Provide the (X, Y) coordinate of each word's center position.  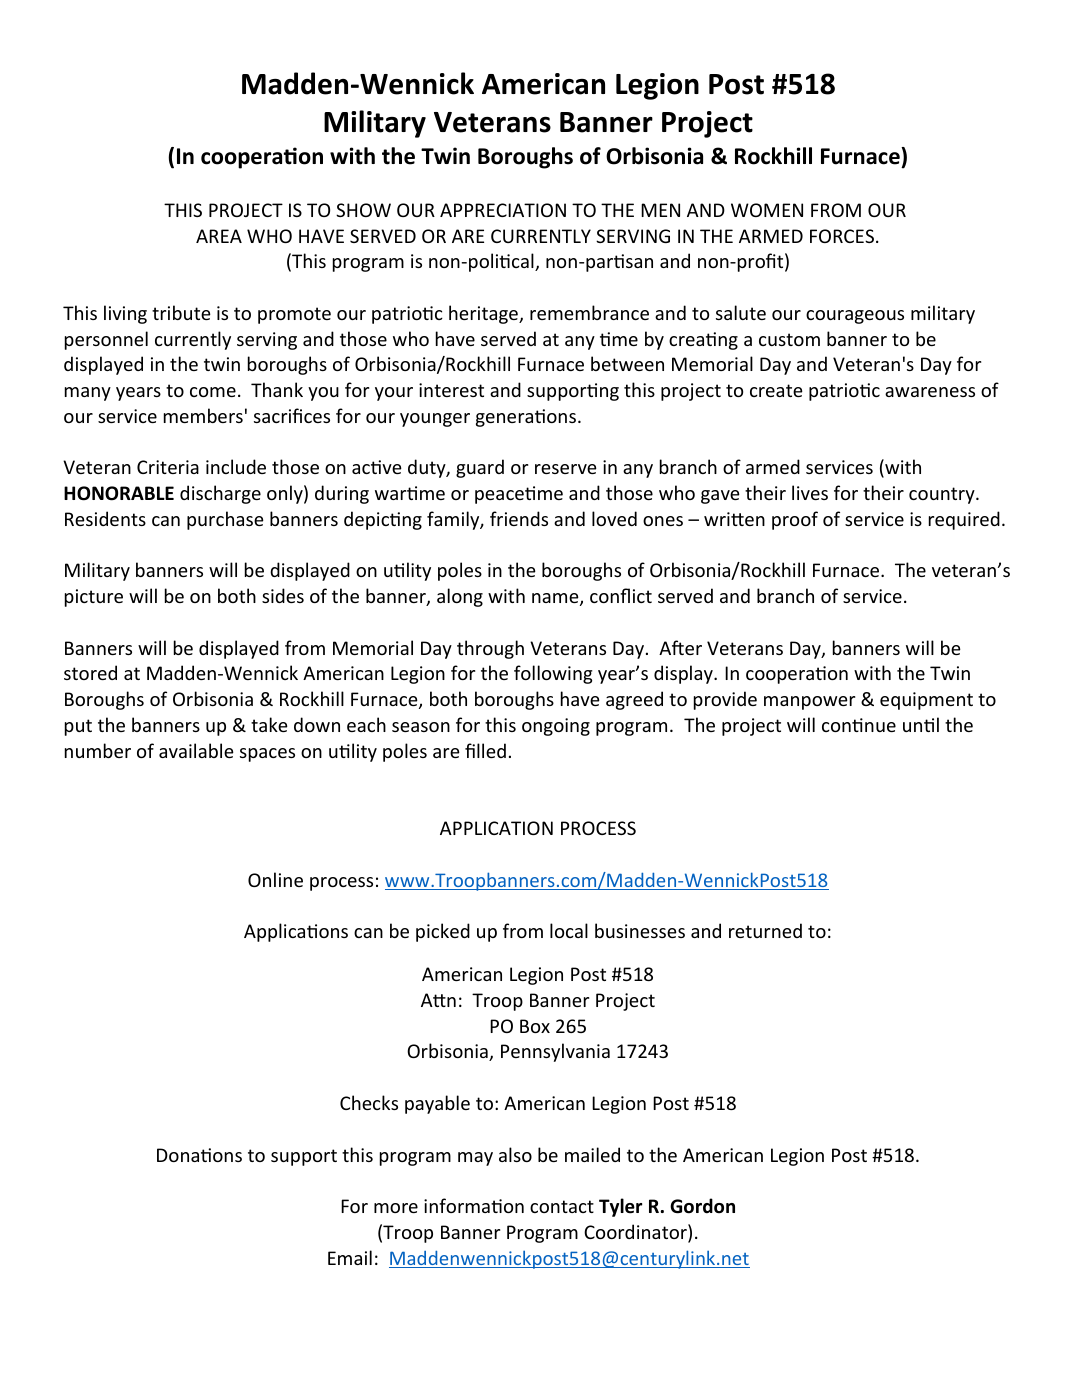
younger (435, 420)
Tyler (620, 1207)
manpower (809, 703)
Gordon (702, 1206)
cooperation (262, 158)
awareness (930, 392)
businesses (640, 930)
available (196, 750)
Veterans (492, 122)
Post (736, 84)
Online (275, 879)
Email (350, 1257)
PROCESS (598, 828)
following (553, 674)
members (203, 415)
